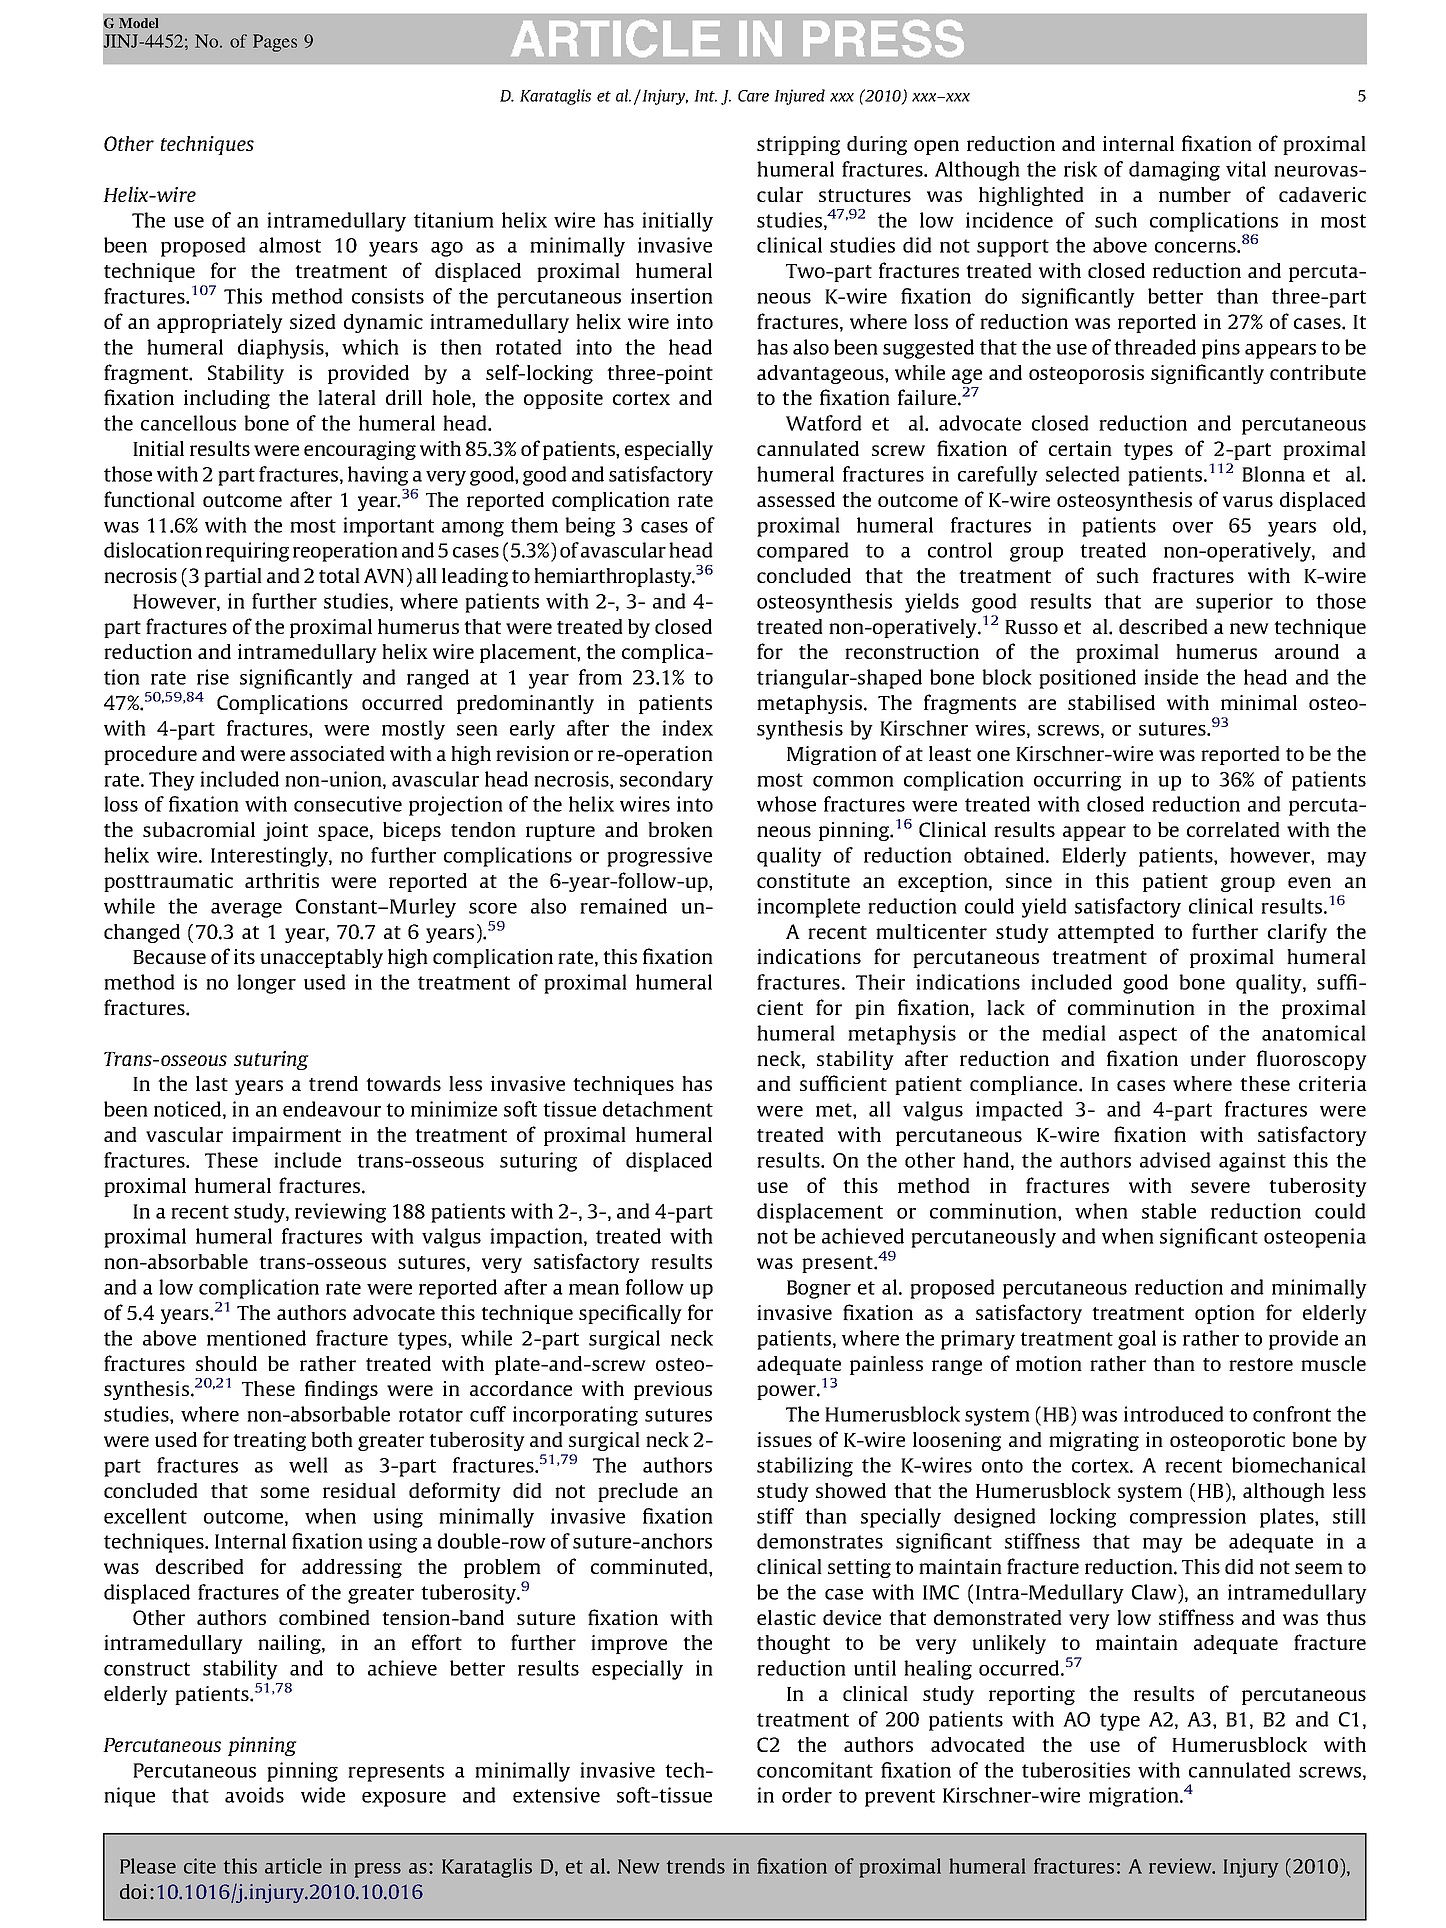  I want to click on stable, so click(1169, 1211).
